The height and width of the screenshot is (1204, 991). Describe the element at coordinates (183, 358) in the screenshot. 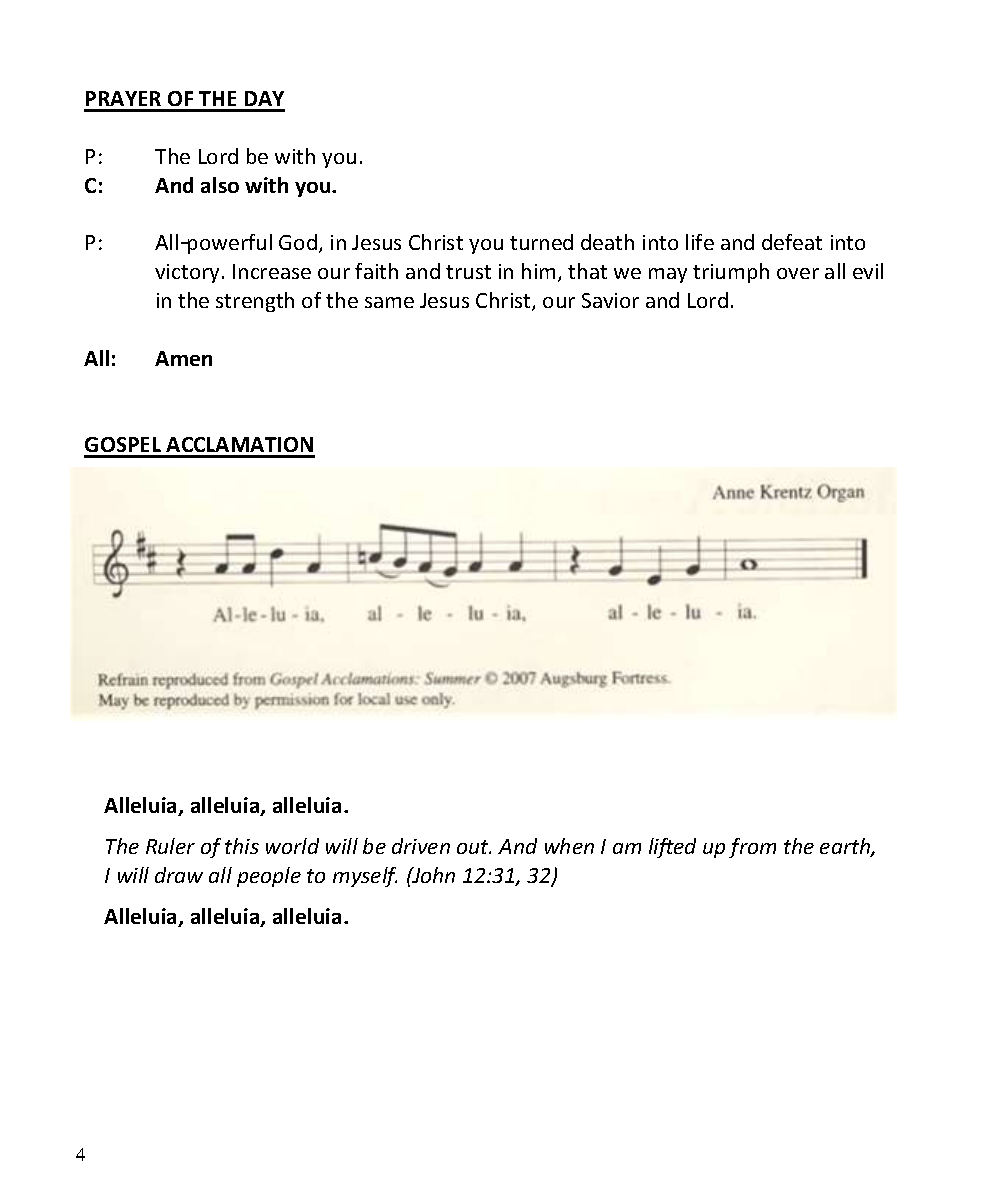

I see `Amen` at that location.
